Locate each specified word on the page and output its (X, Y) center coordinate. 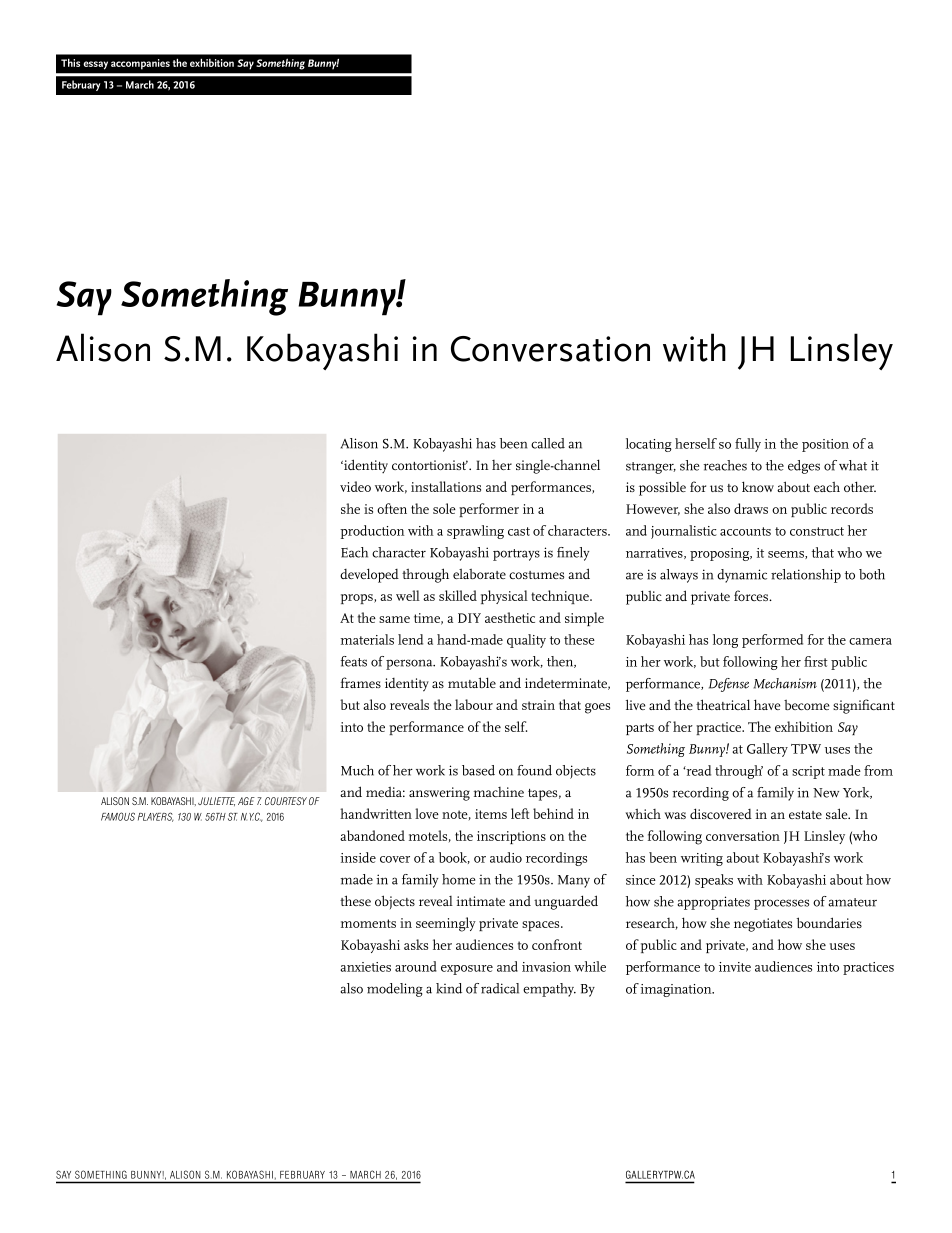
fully (748, 445)
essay (95, 65)
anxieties (365, 967)
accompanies (140, 64)
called (548, 443)
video (355, 486)
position (825, 445)
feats (353, 661)
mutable (472, 682)
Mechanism (785, 683)
